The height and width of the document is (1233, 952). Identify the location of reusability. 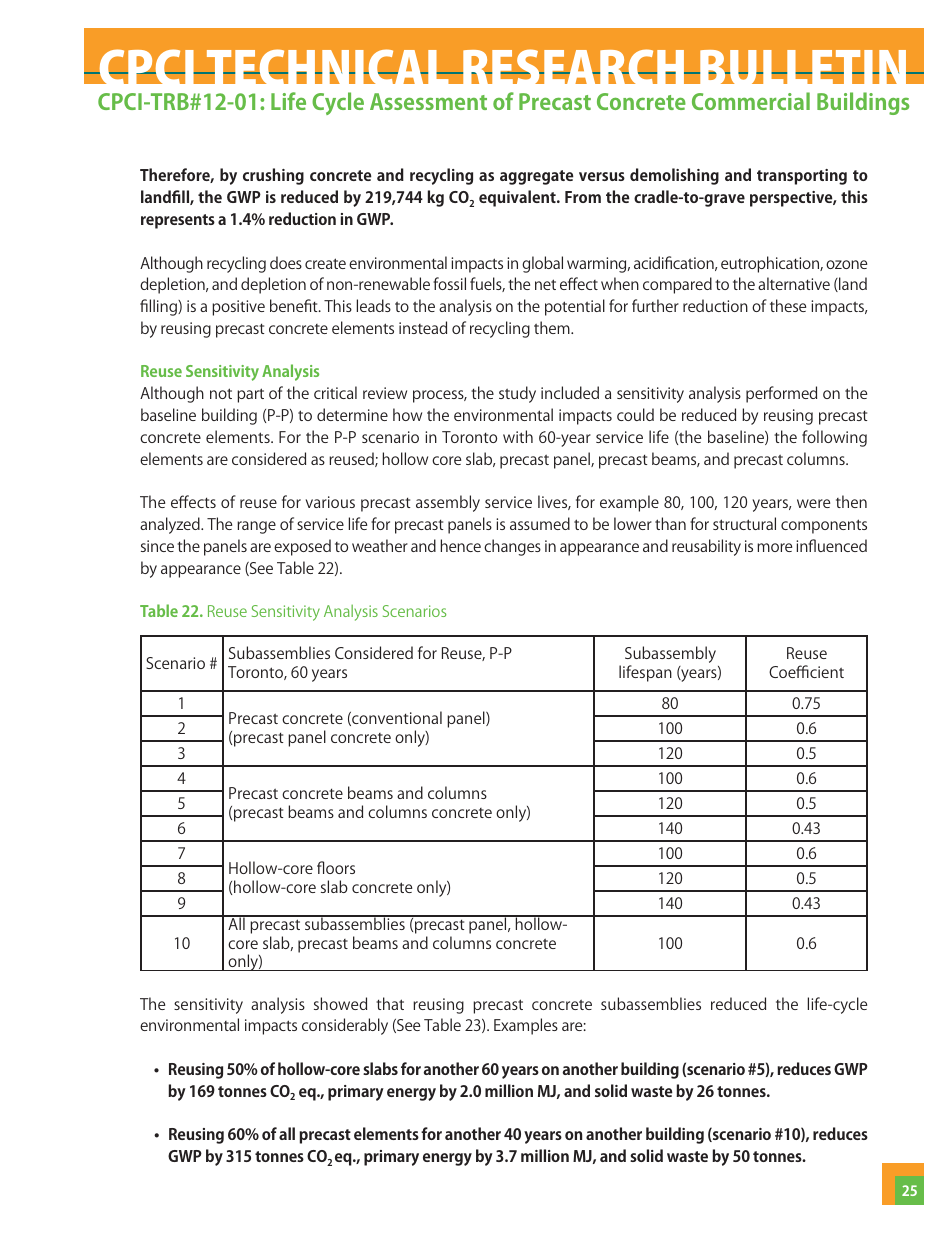
(706, 547).
